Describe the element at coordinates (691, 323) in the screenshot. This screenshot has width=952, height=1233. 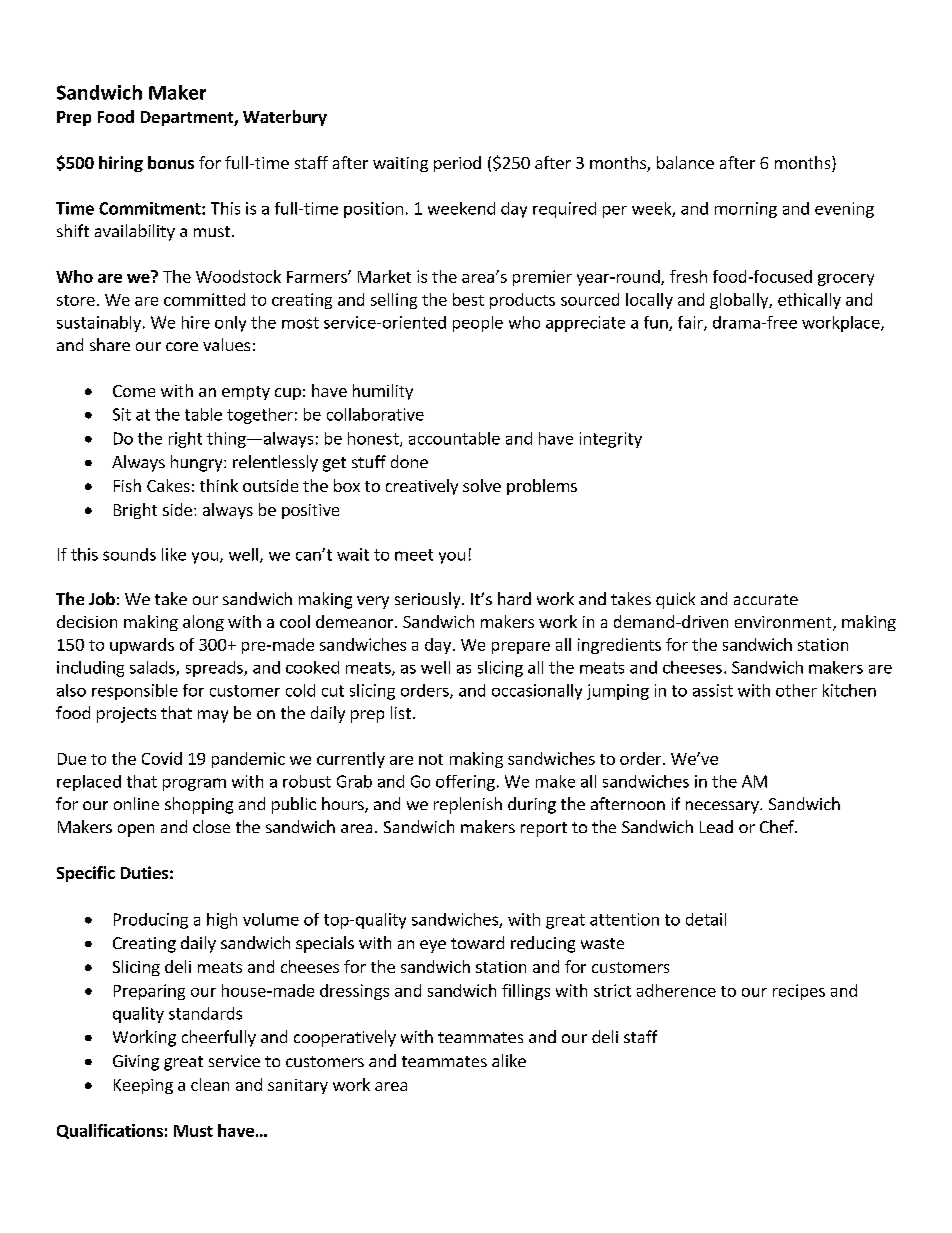
I see `fair` at that location.
